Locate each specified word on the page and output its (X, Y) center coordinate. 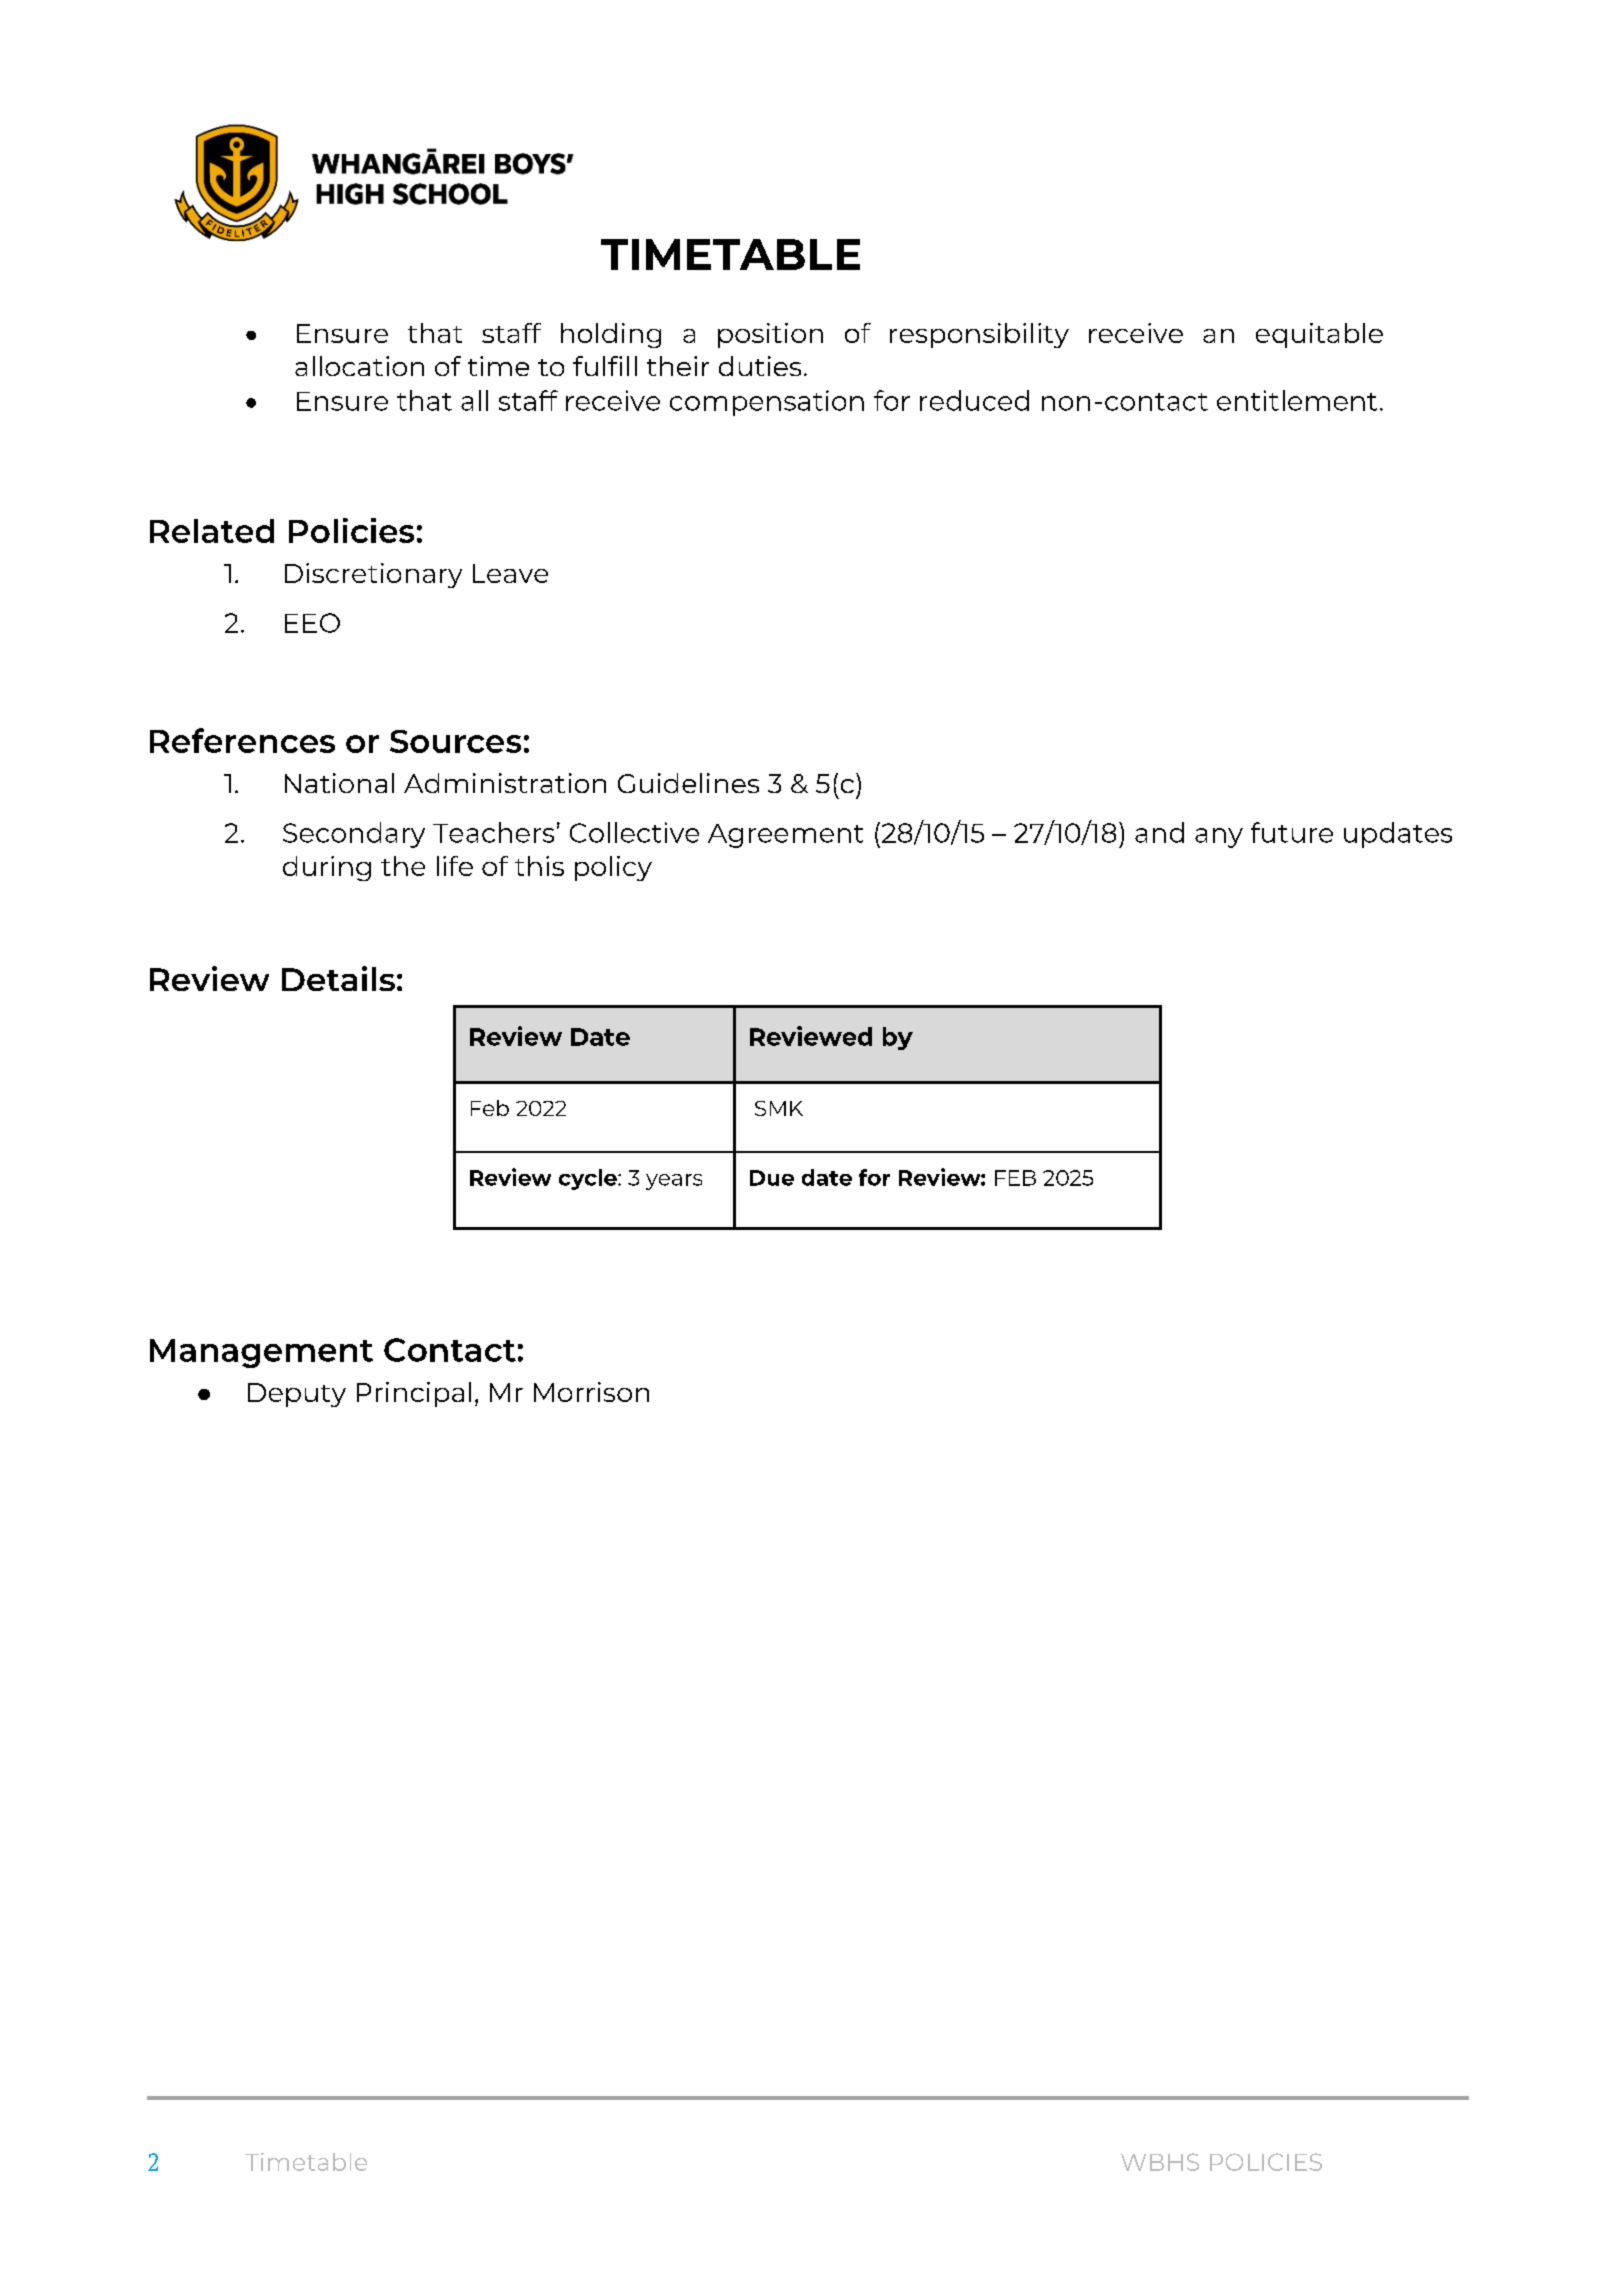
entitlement (1297, 400)
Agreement (785, 836)
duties (760, 366)
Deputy (297, 1395)
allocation (359, 366)
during (327, 868)
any (1219, 838)
